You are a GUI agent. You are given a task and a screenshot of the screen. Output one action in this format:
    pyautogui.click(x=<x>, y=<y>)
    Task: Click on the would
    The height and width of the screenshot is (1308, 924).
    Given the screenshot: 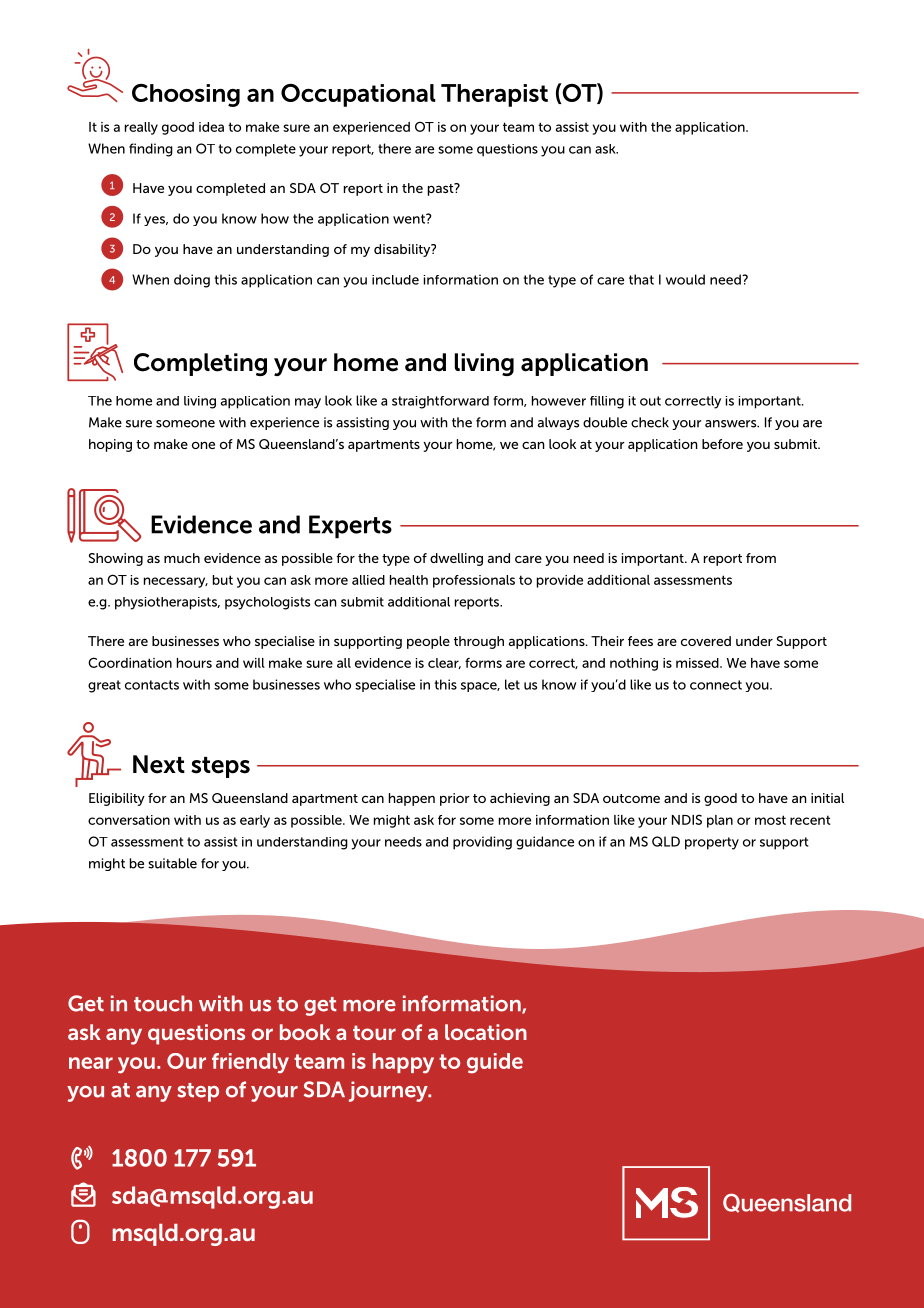 What is the action you would take?
    pyautogui.click(x=685, y=279)
